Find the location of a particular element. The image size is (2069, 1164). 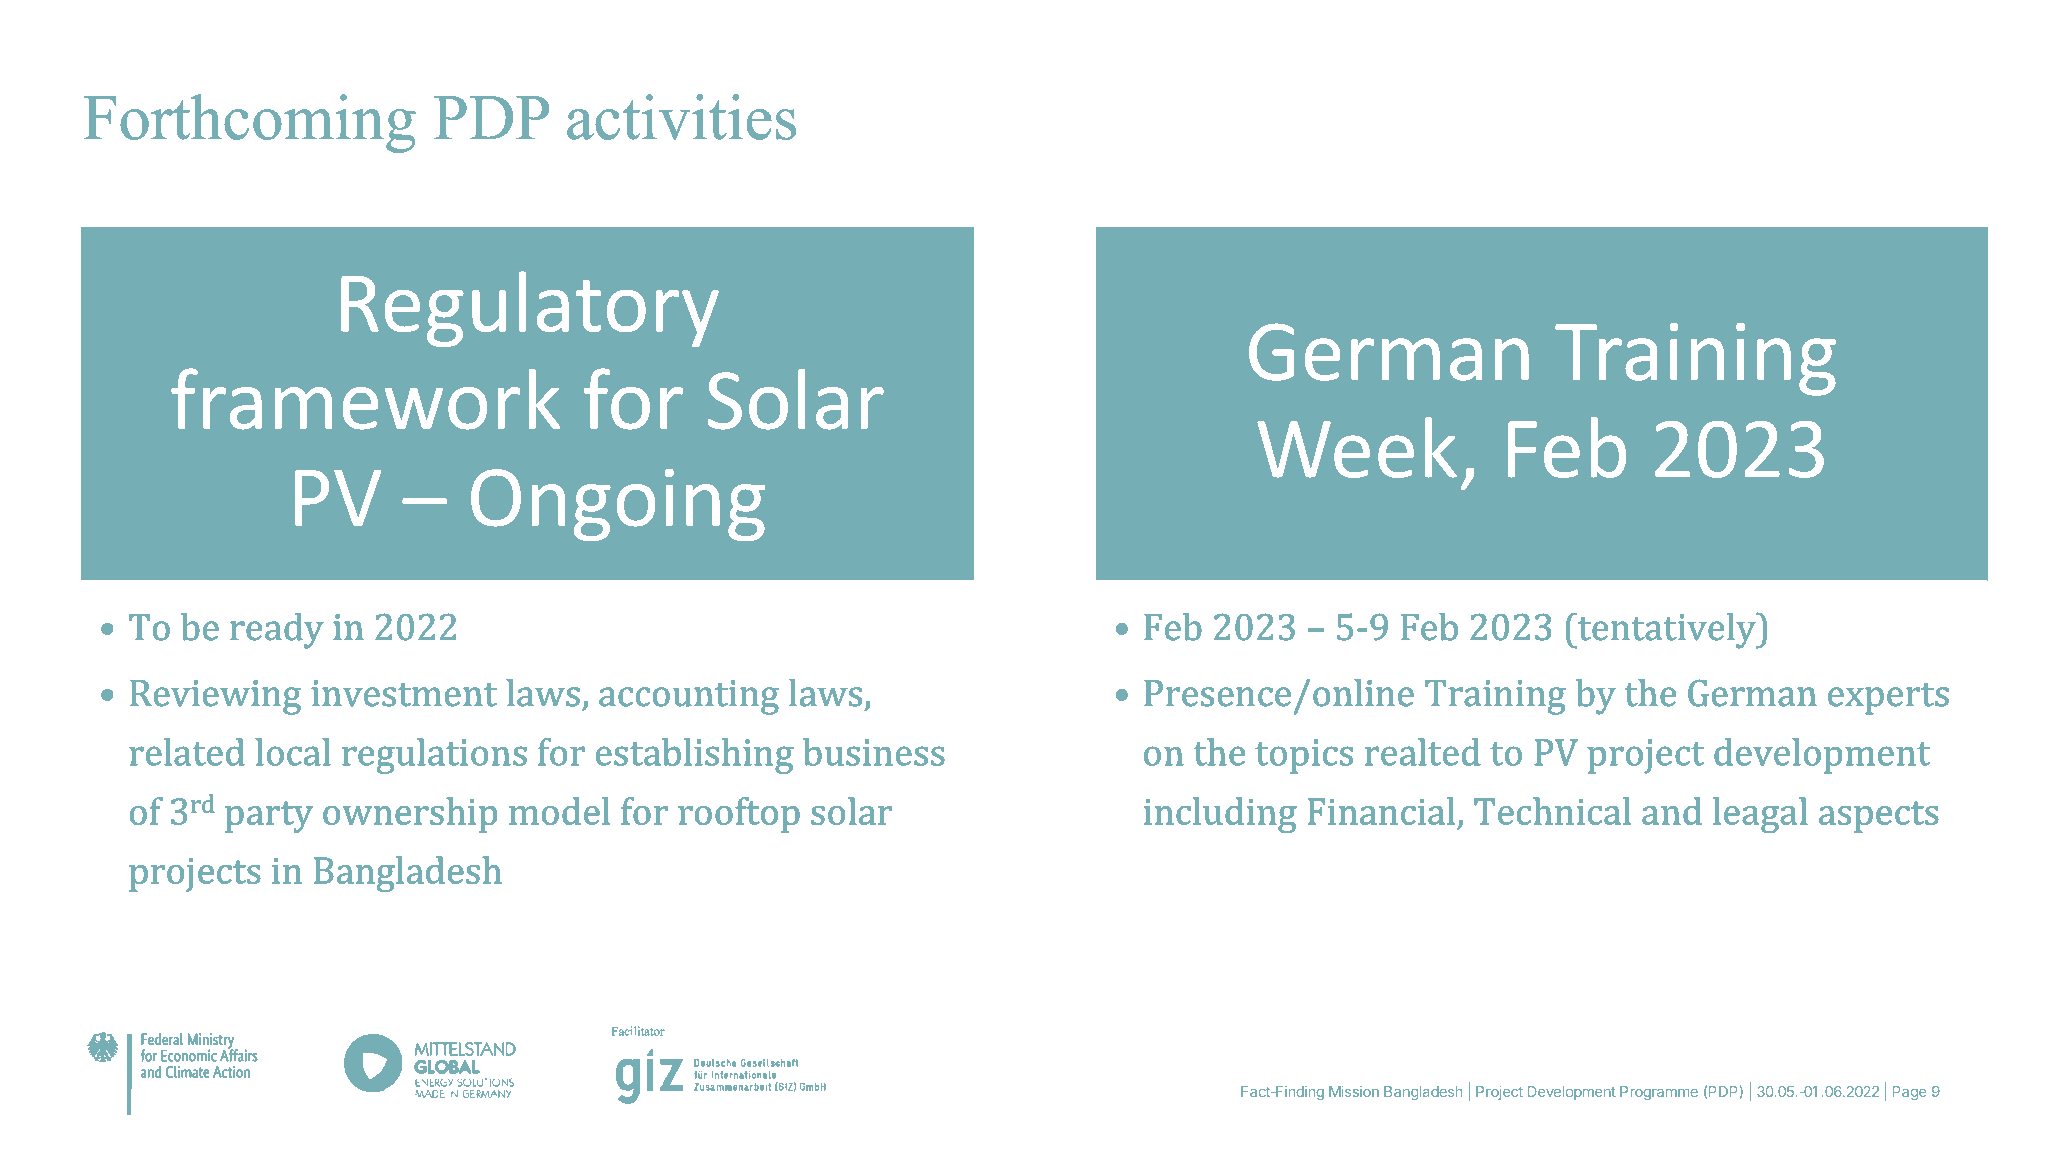

Regulatory is located at coordinates (530, 309).
